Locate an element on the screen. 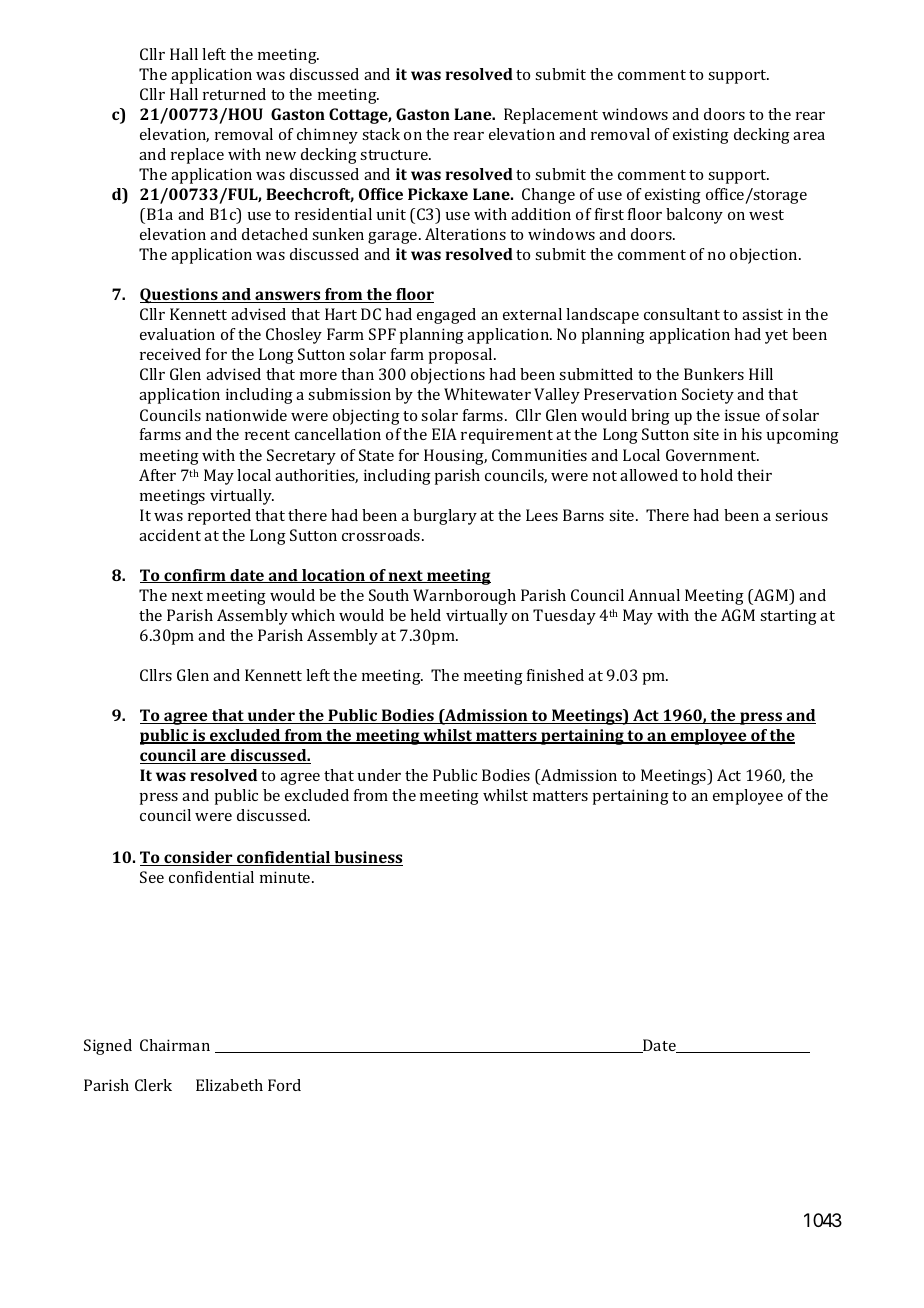 This screenshot has height=1308, width=924. consider is located at coordinates (198, 858).
